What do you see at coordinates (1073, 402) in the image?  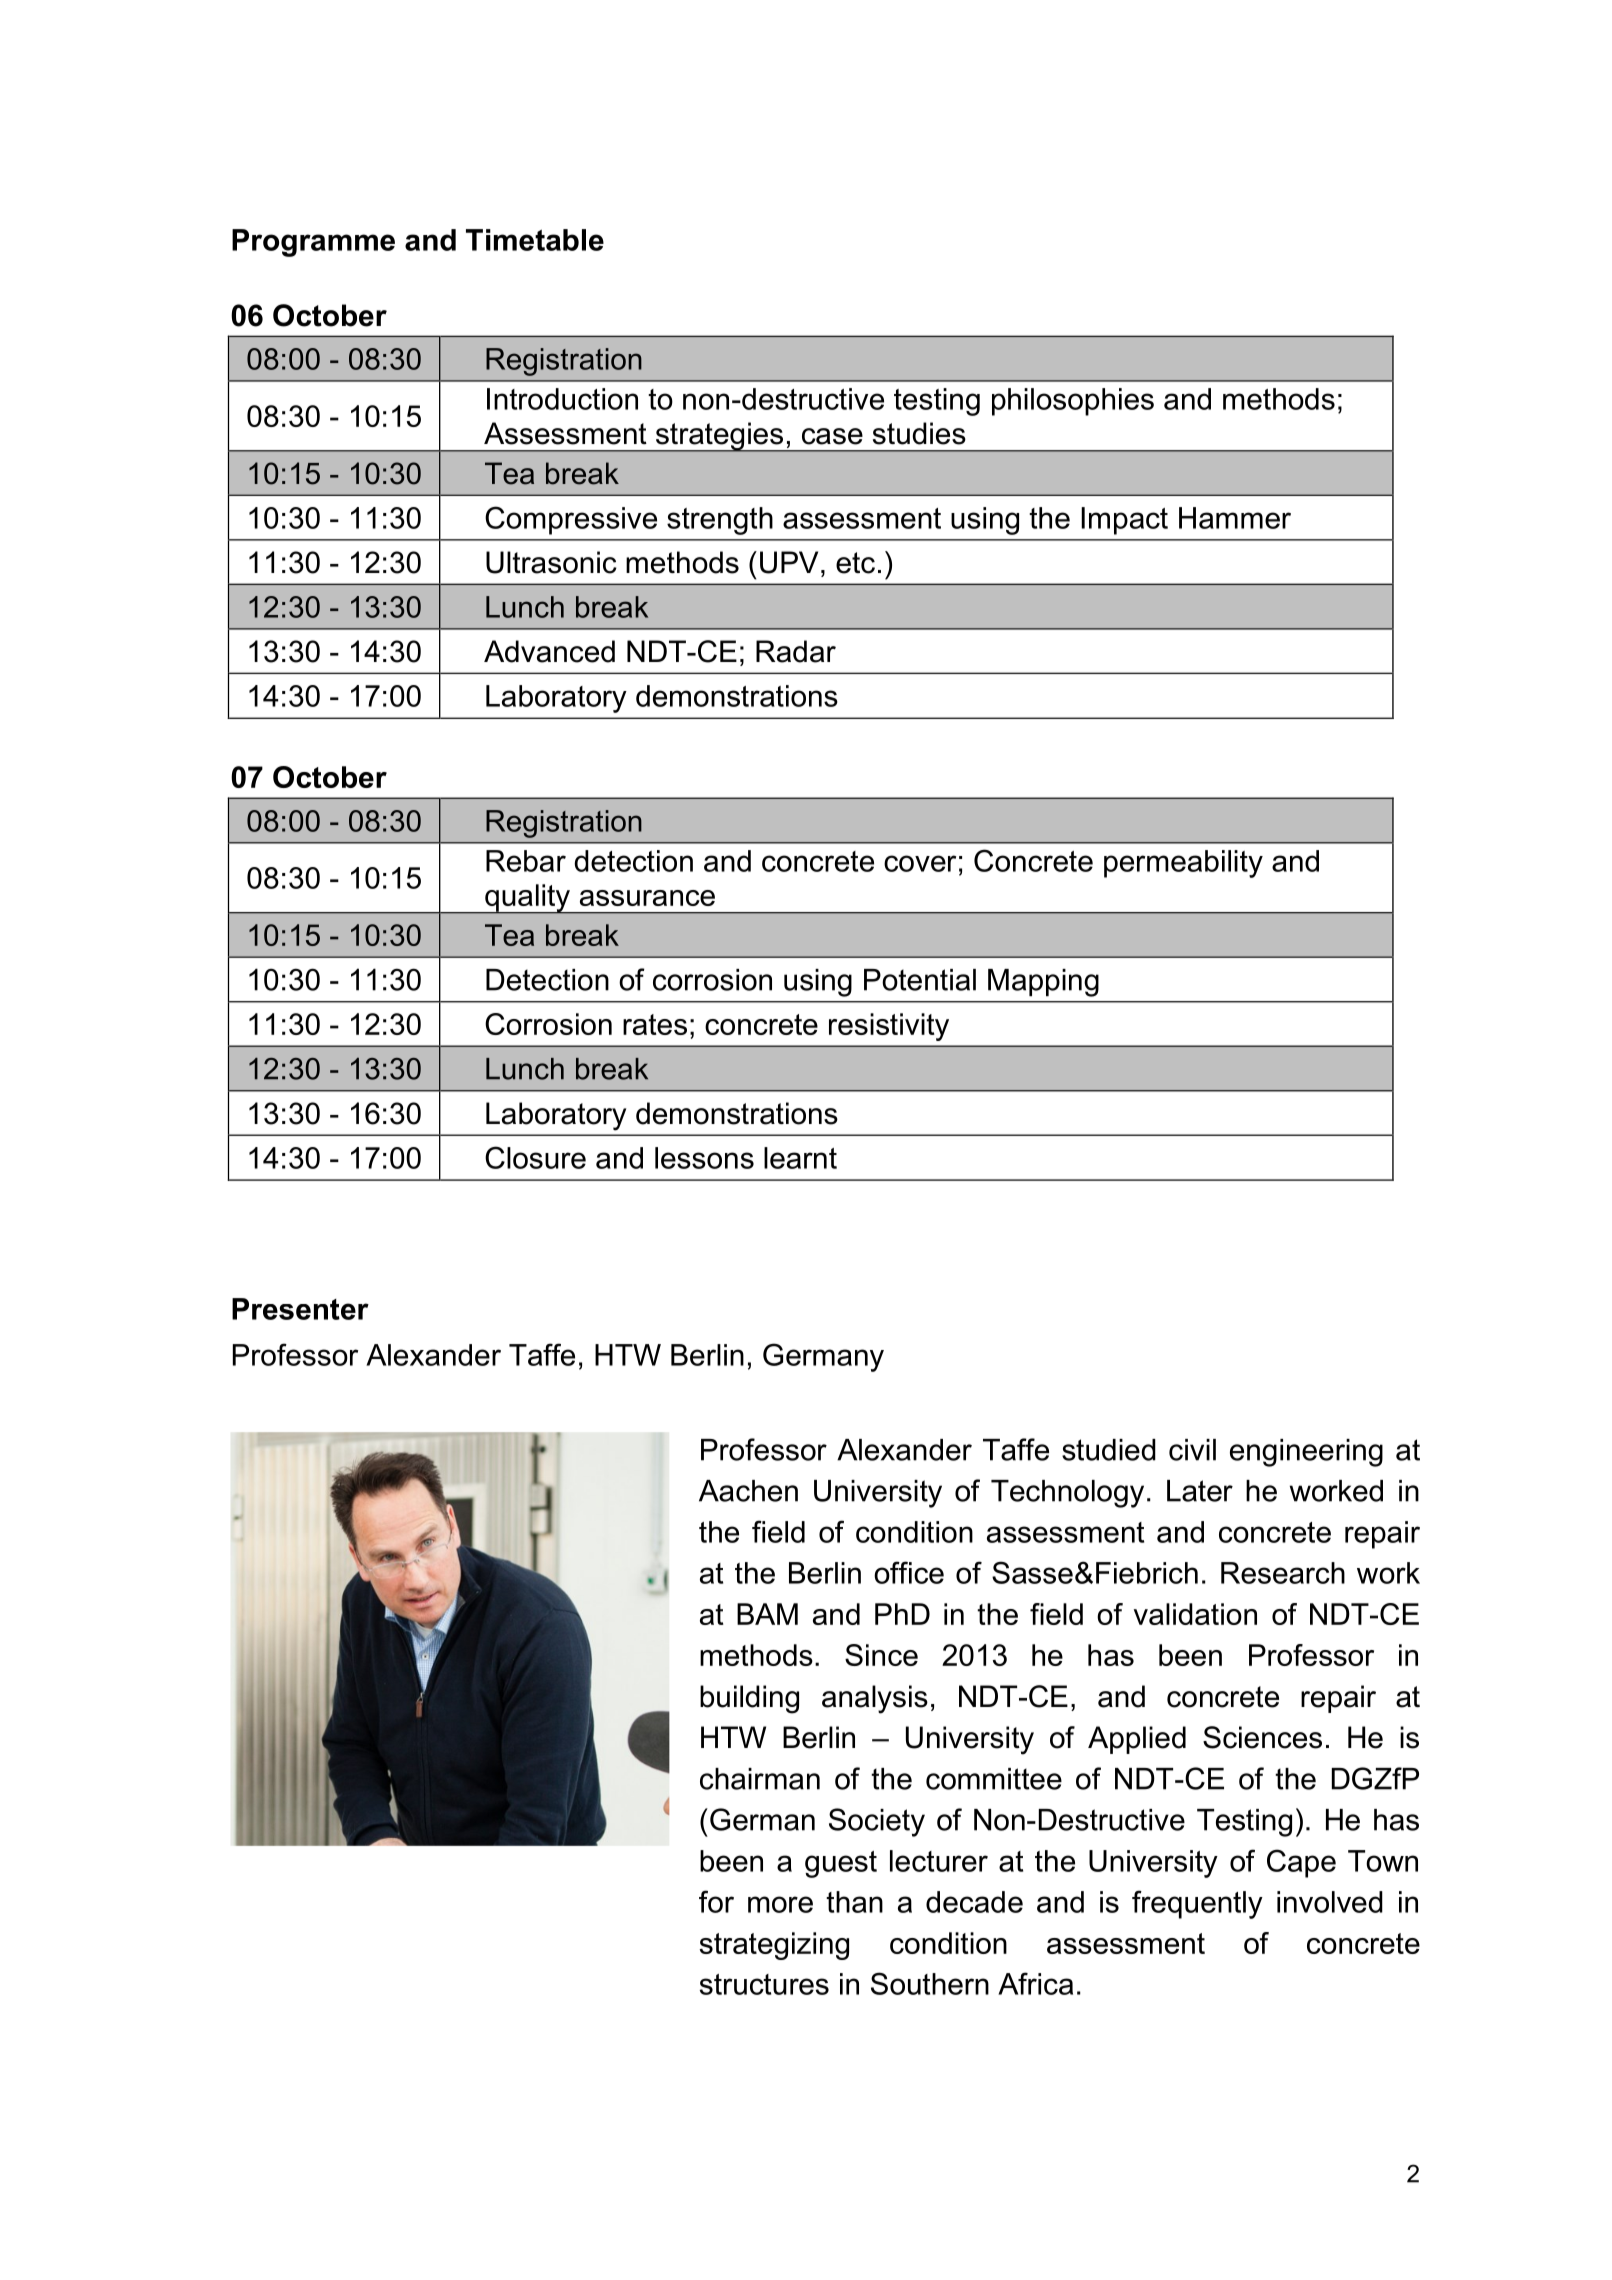 I see `philosophies` at bounding box center [1073, 402].
